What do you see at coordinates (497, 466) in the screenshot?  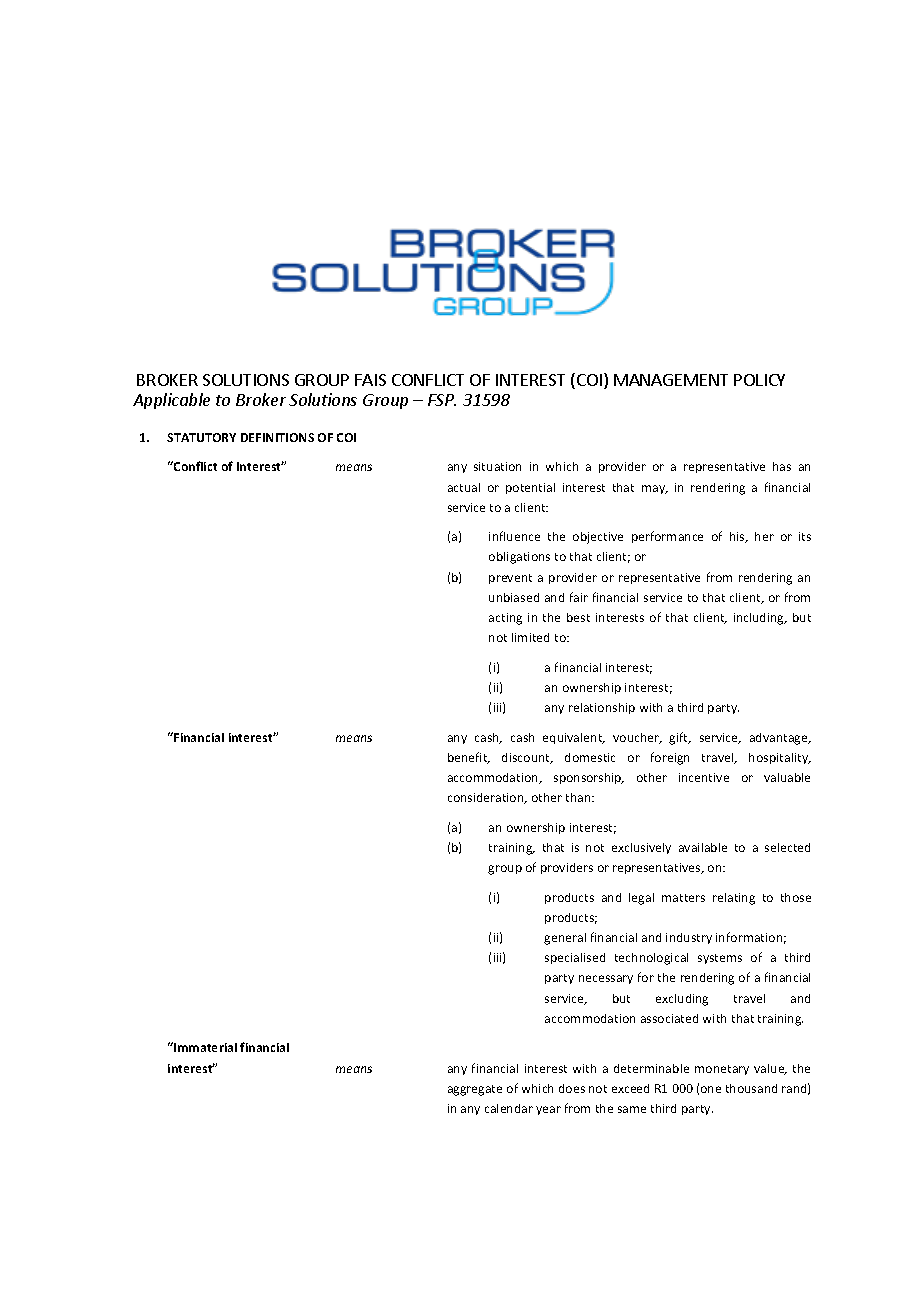 I see `situation` at bounding box center [497, 466].
